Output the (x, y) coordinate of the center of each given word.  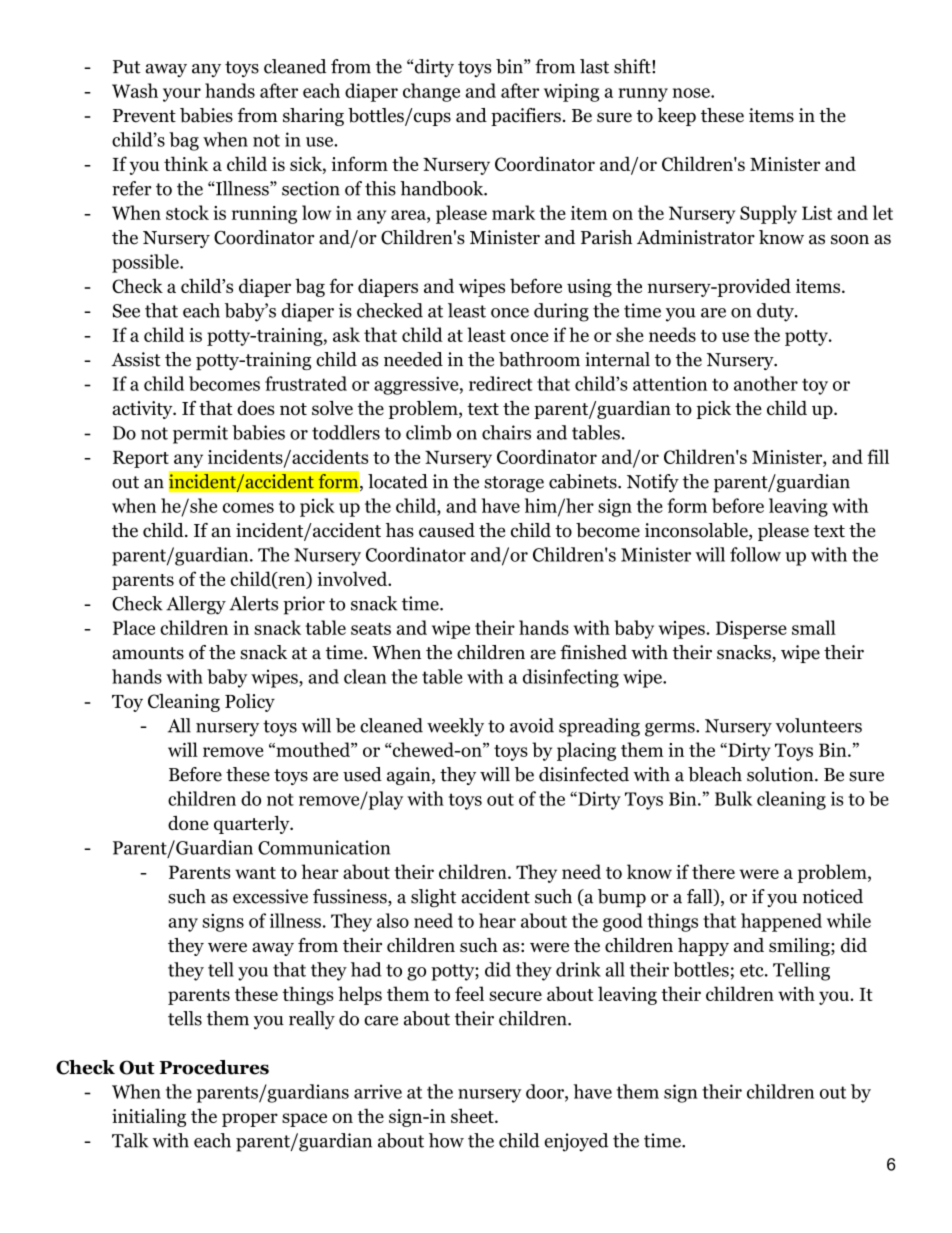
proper (250, 1120)
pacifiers (526, 117)
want (255, 873)
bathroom (539, 359)
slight (433, 898)
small (814, 627)
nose (692, 93)
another (766, 383)
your (182, 95)
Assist (136, 359)
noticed (833, 896)
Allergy (196, 605)
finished (593, 652)
